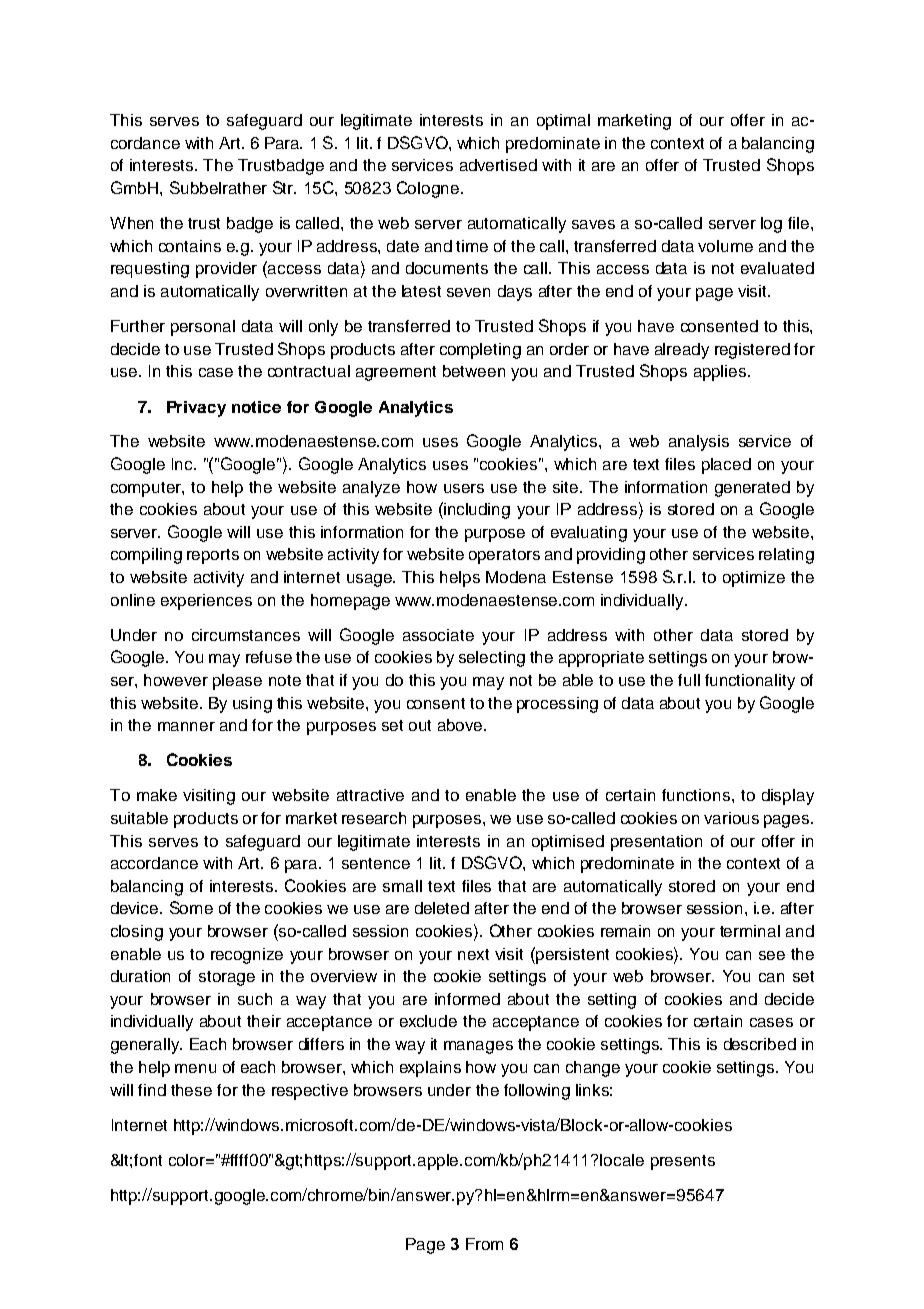 This screenshot has width=924, height=1309. What do you see at coordinates (689, 680) in the screenshot?
I see `full` at bounding box center [689, 680].
